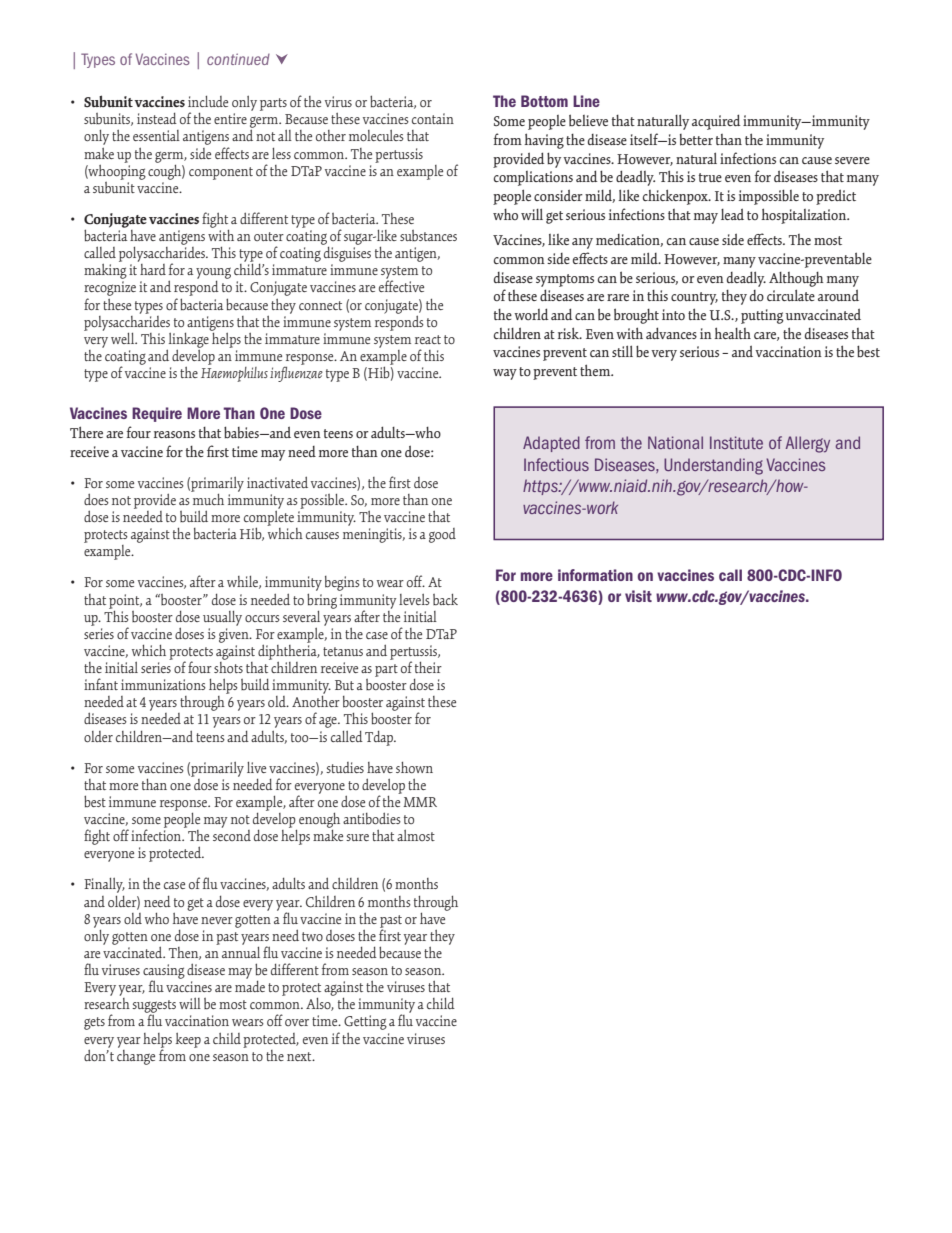 The image size is (952, 1233). Describe the element at coordinates (428, 667) in the image. I see `their` at that location.
